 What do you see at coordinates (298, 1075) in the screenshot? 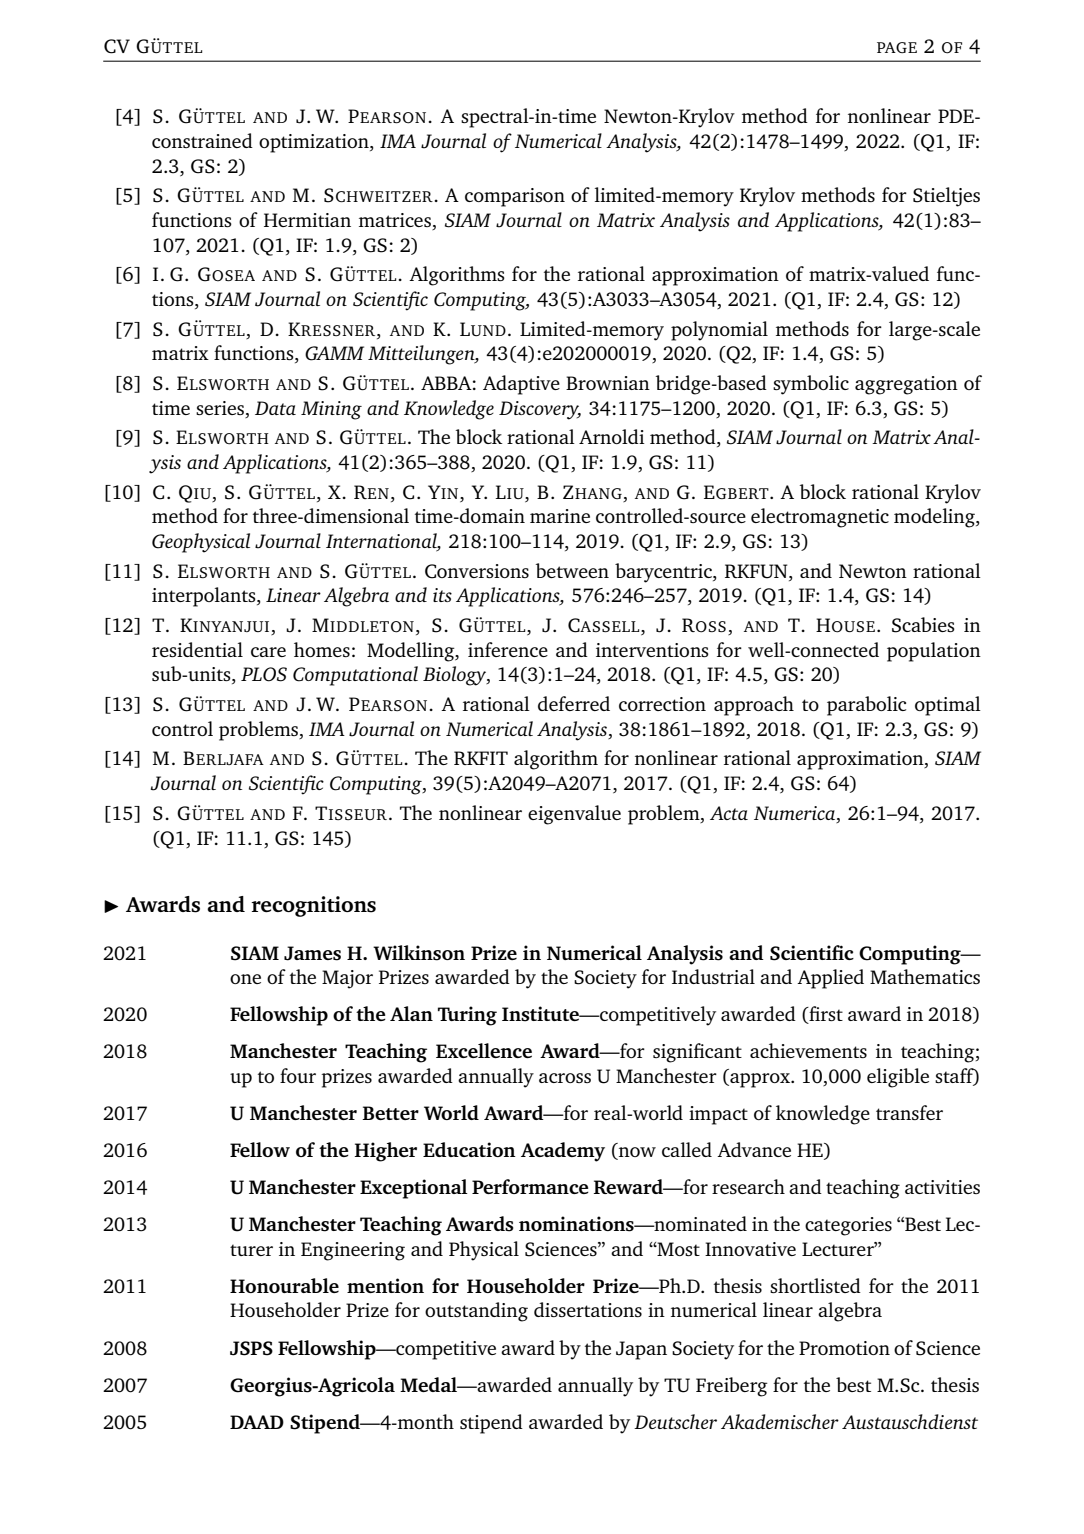
I see `four` at bounding box center [298, 1075].
